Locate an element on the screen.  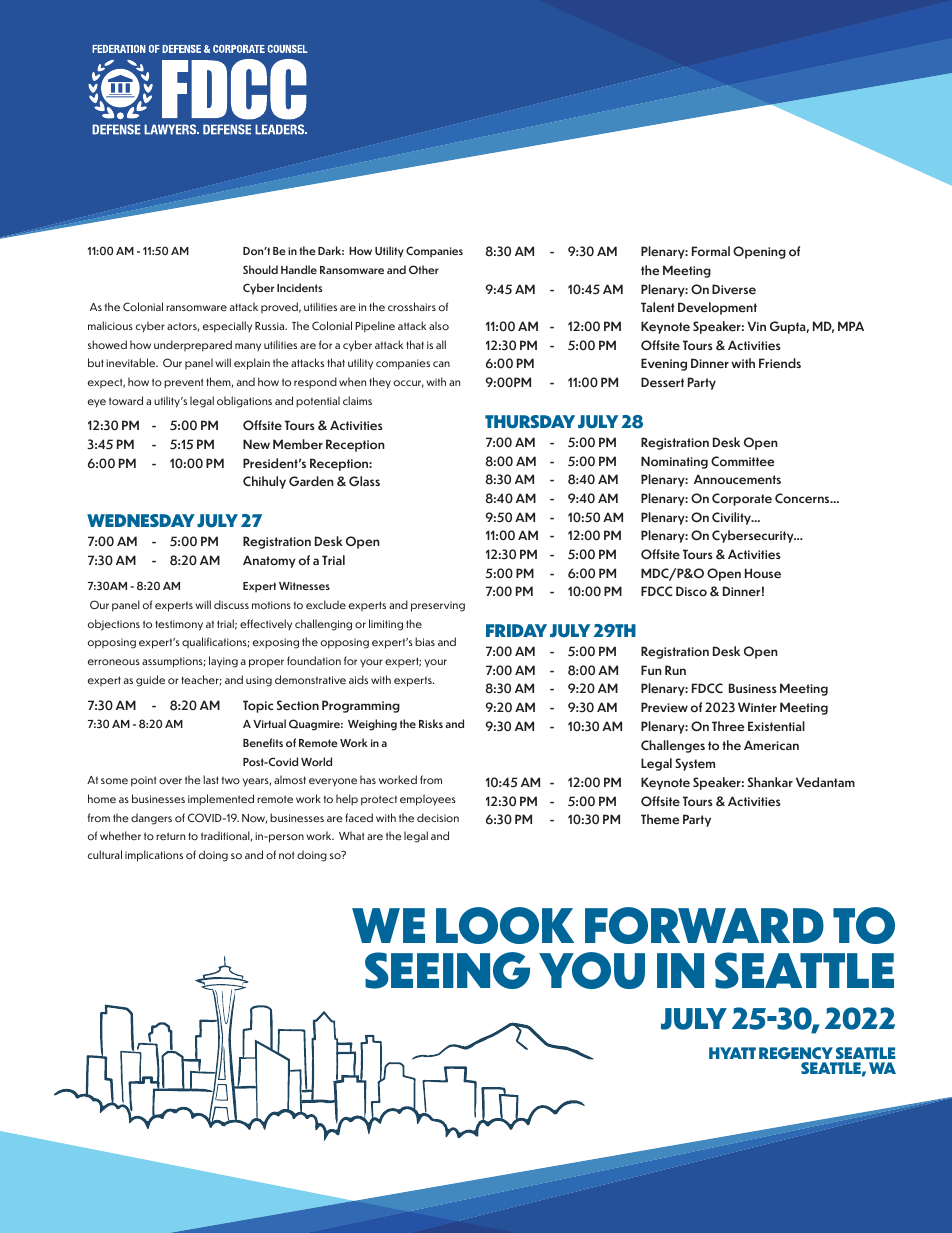
Diverse is located at coordinates (734, 289).
